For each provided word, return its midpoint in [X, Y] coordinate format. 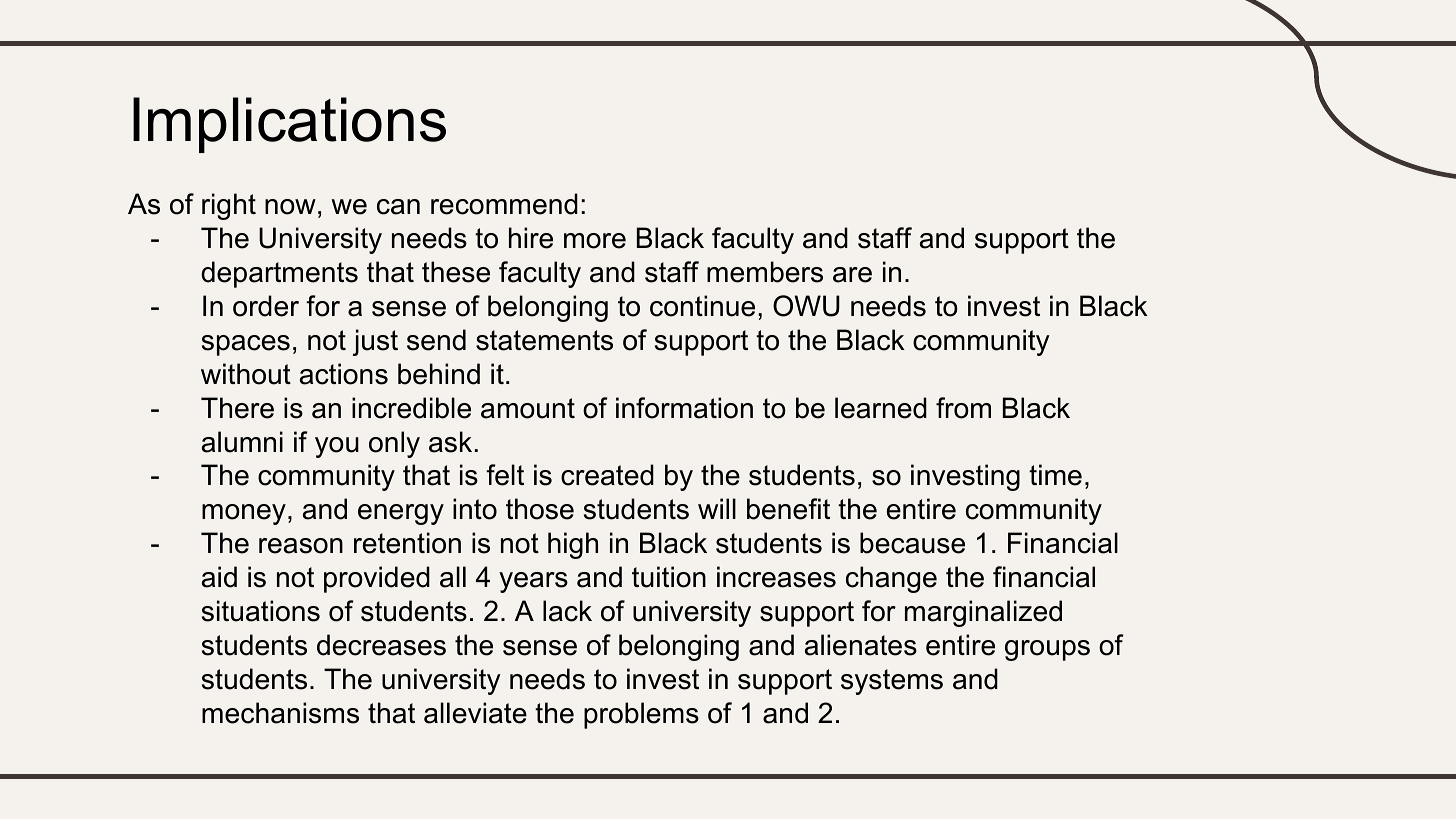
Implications [289, 125]
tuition [669, 577]
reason [301, 546]
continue [702, 306]
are [852, 275]
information [684, 408]
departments [279, 274]
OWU [806, 306]
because [912, 543]
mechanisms [280, 713]
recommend [504, 204]
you [337, 447]
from [963, 408]
